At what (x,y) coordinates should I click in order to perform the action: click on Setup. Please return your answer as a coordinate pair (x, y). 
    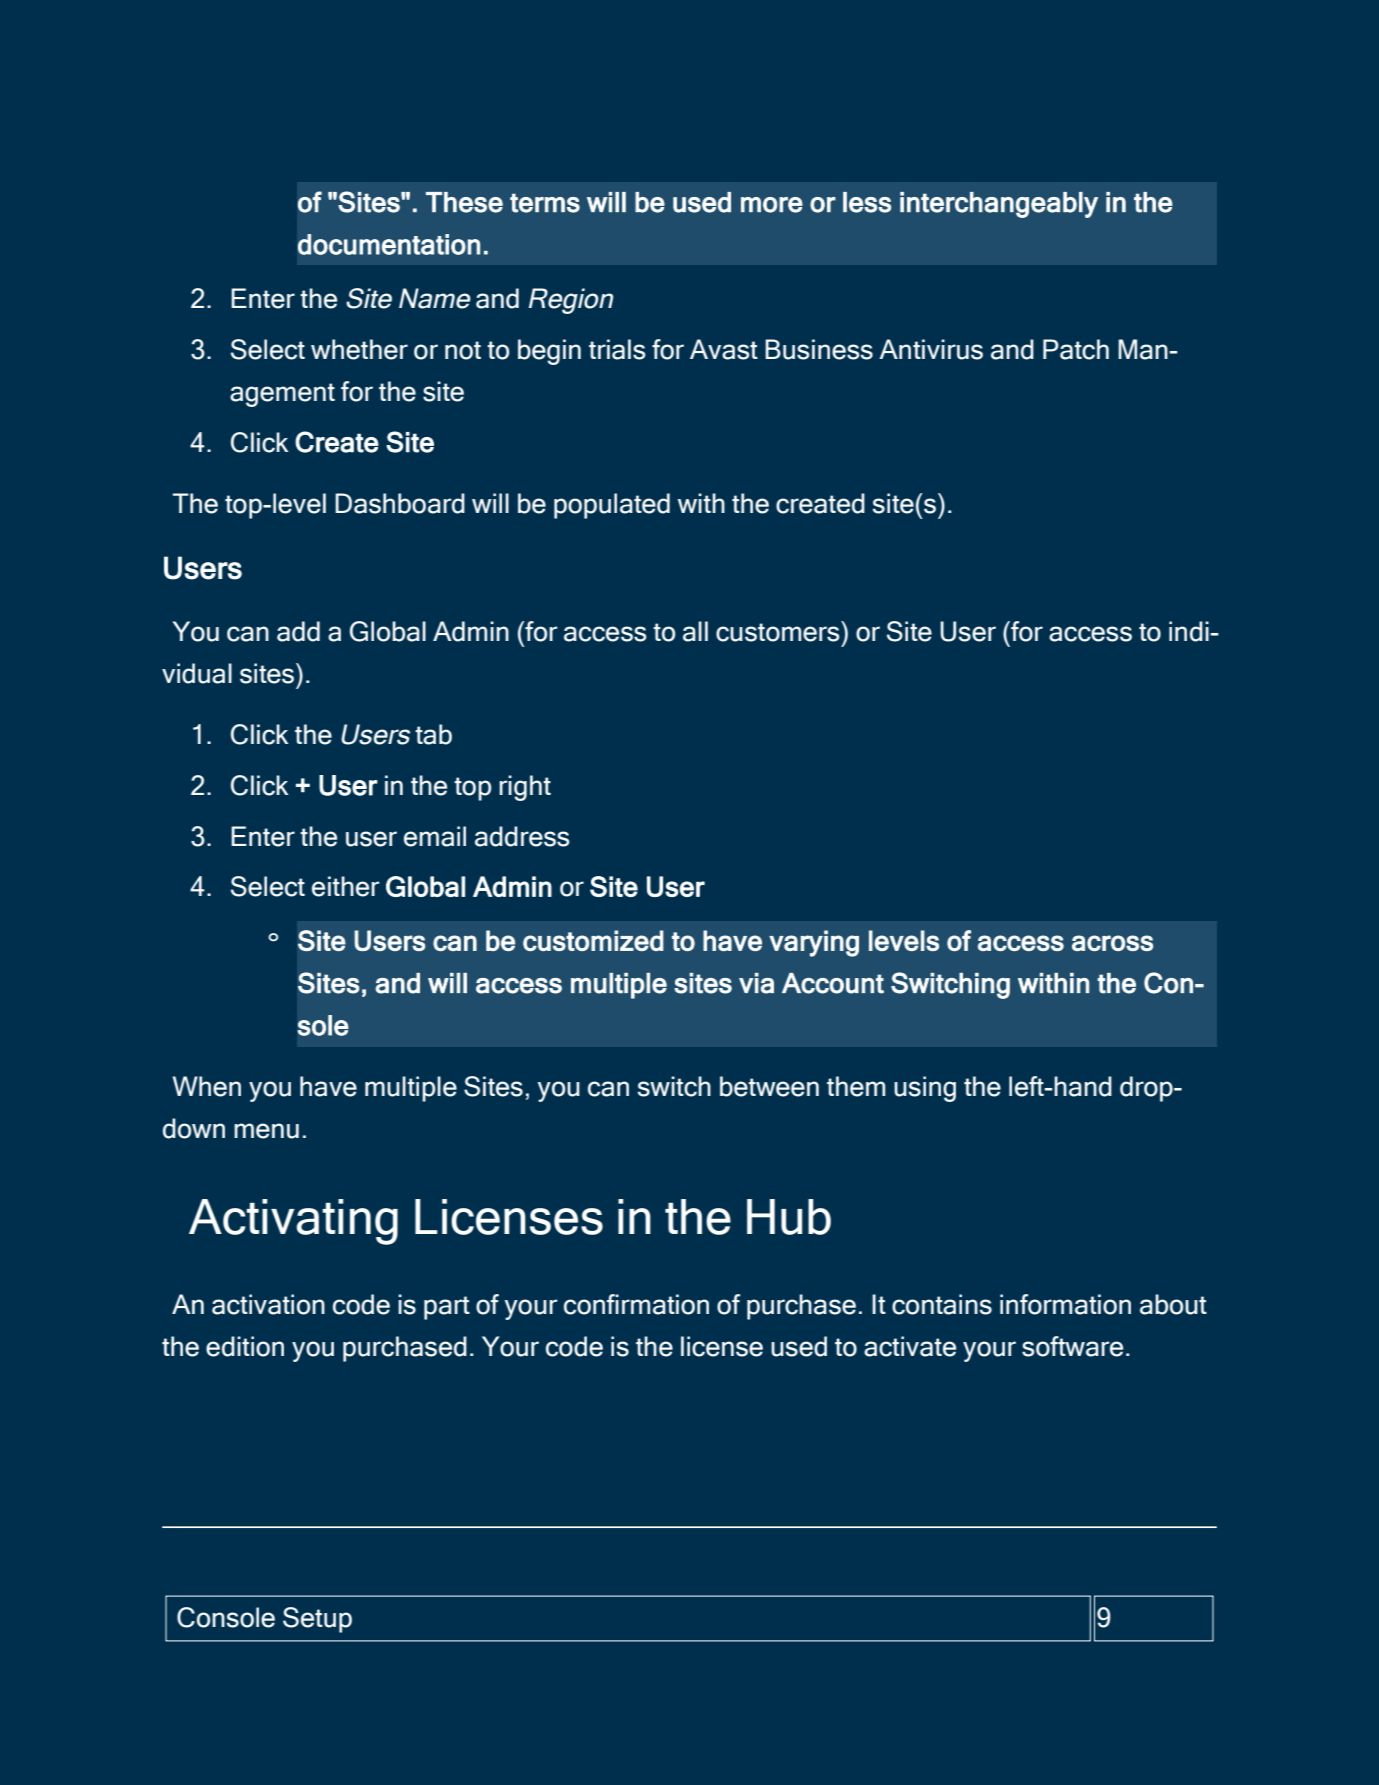
    Looking at the image, I should click on (317, 1620).
